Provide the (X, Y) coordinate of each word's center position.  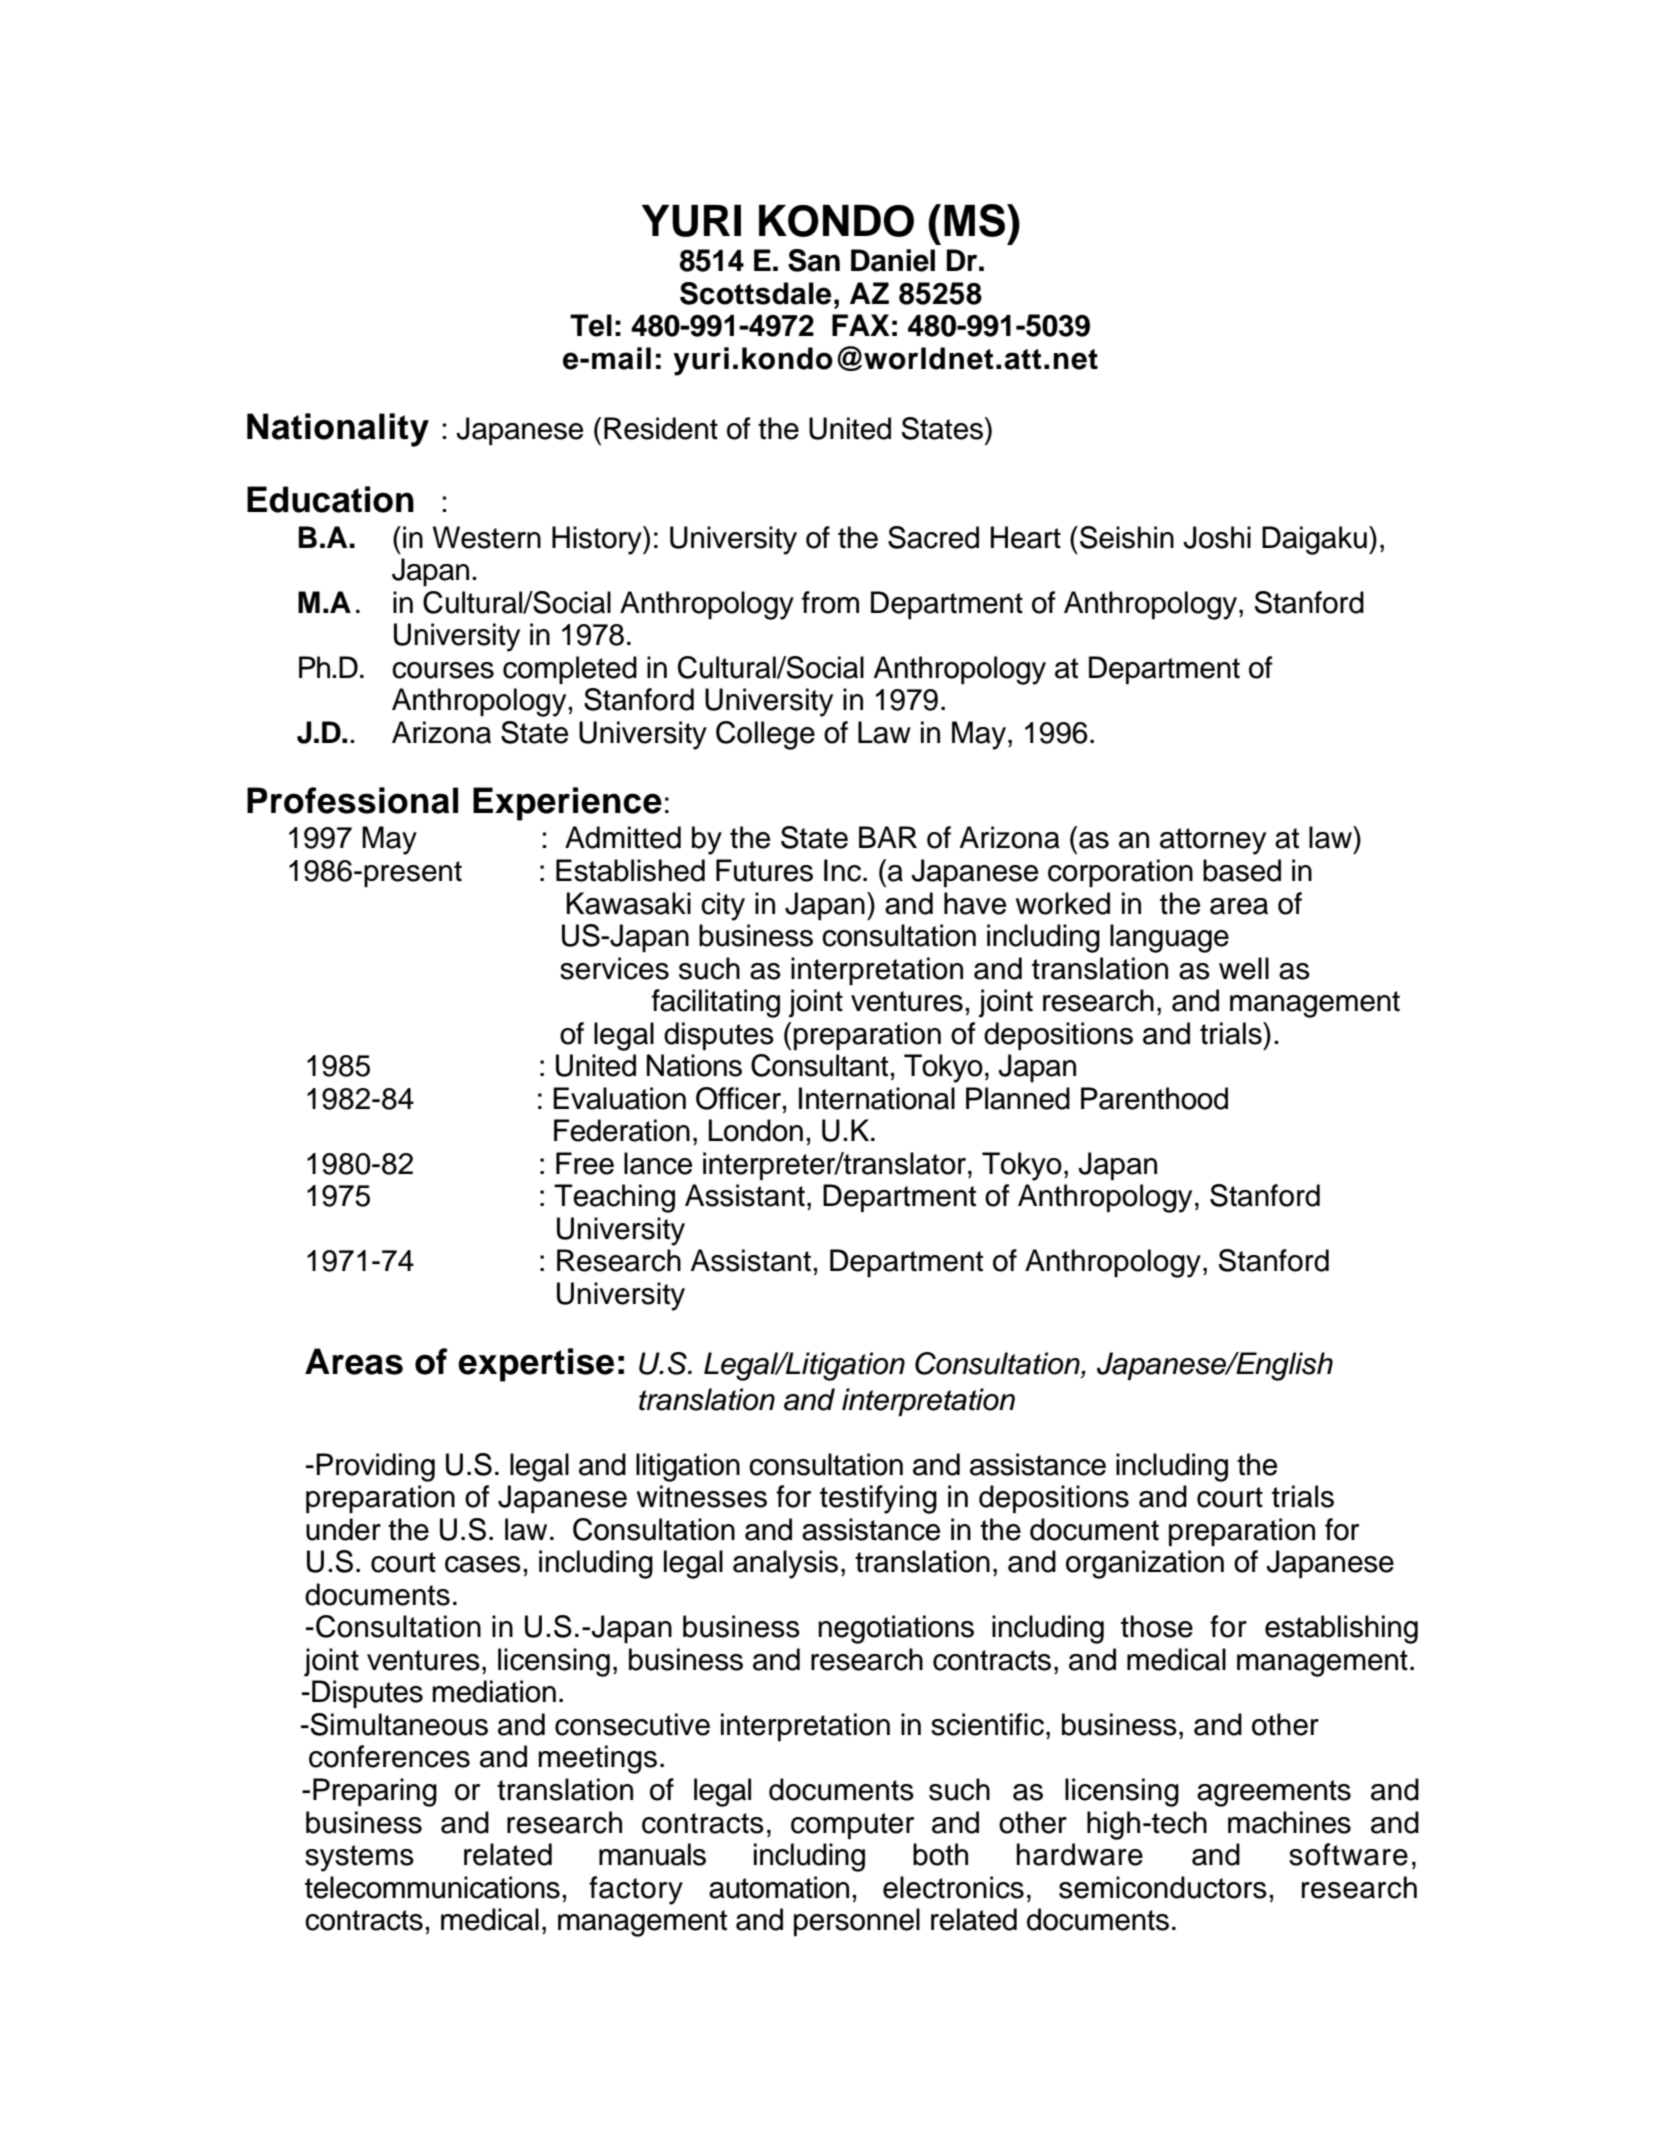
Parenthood (1154, 1098)
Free (585, 1163)
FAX (861, 325)
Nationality (338, 430)
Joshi (1217, 537)
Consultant (819, 1065)
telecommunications (432, 1887)
